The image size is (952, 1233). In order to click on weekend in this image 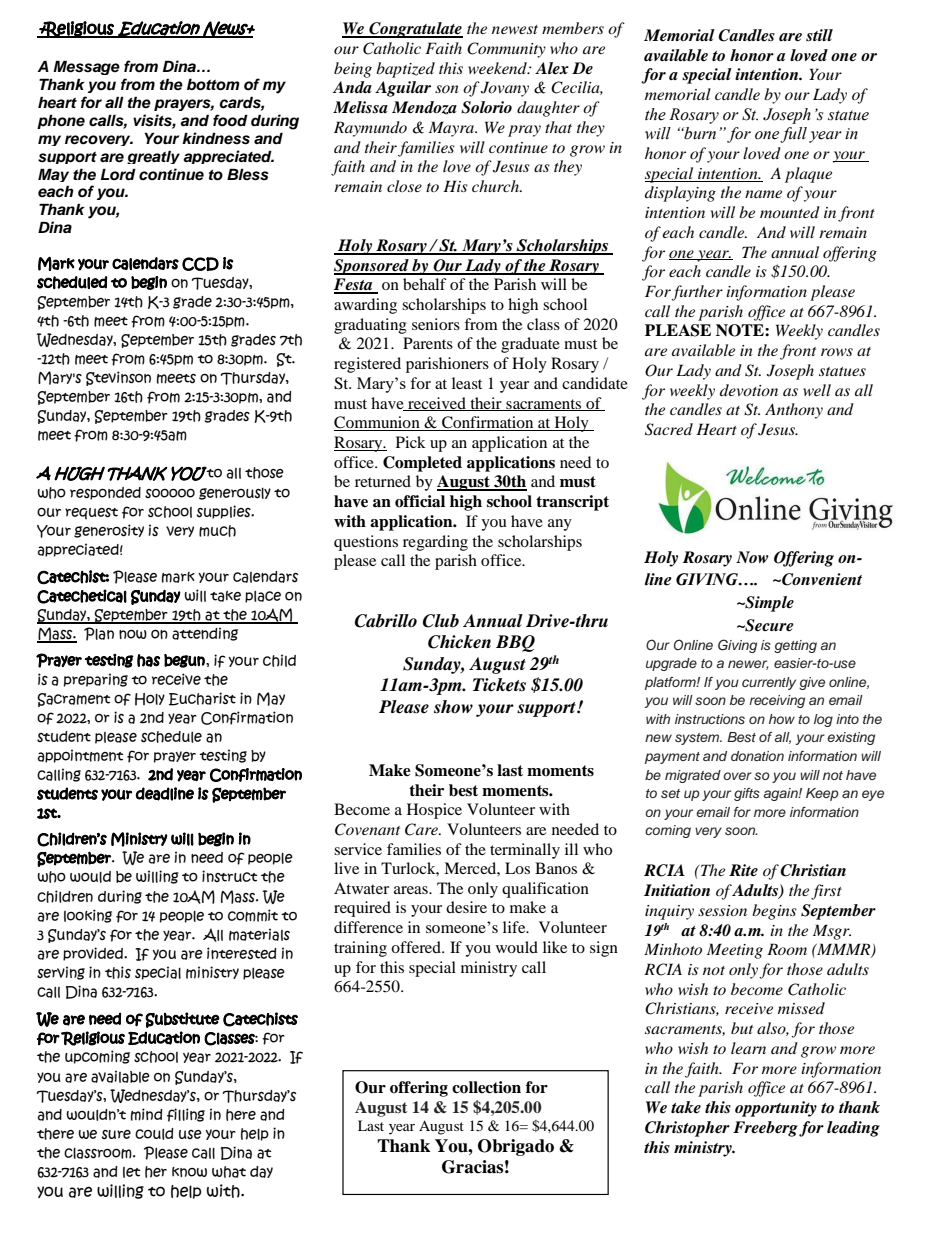, I will do `click(498, 68)`.
